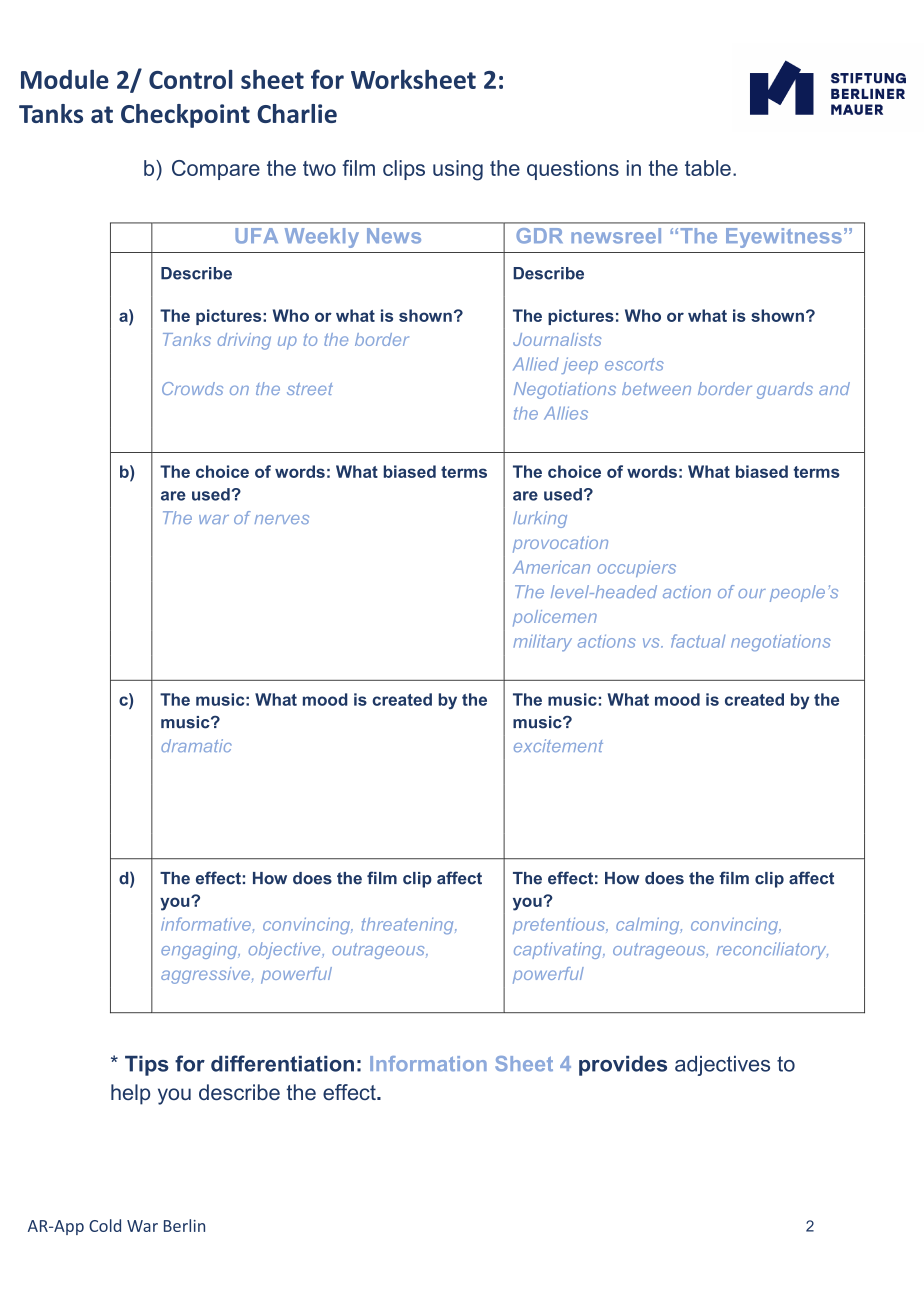 This page has height=1308, width=924. What do you see at coordinates (184, 1225) in the page?
I see `Berlin` at bounding box center [184, 1225].
